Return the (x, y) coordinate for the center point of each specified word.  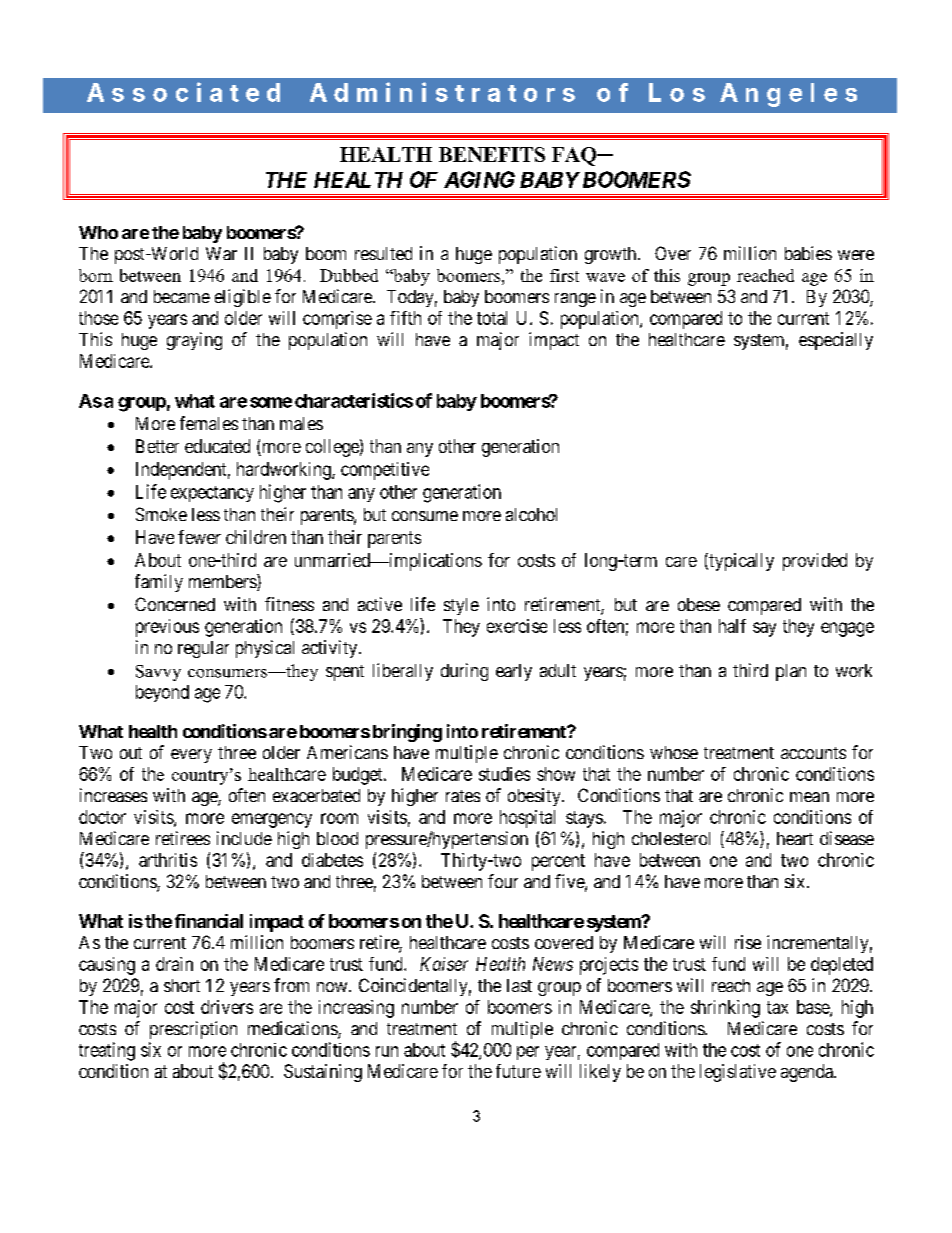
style (461, 606)
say (764, 629)
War (221, 253)
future (518, 1071)
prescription (193, 1030)
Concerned (175, 604)
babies (808, 253)
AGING (479, 179)
